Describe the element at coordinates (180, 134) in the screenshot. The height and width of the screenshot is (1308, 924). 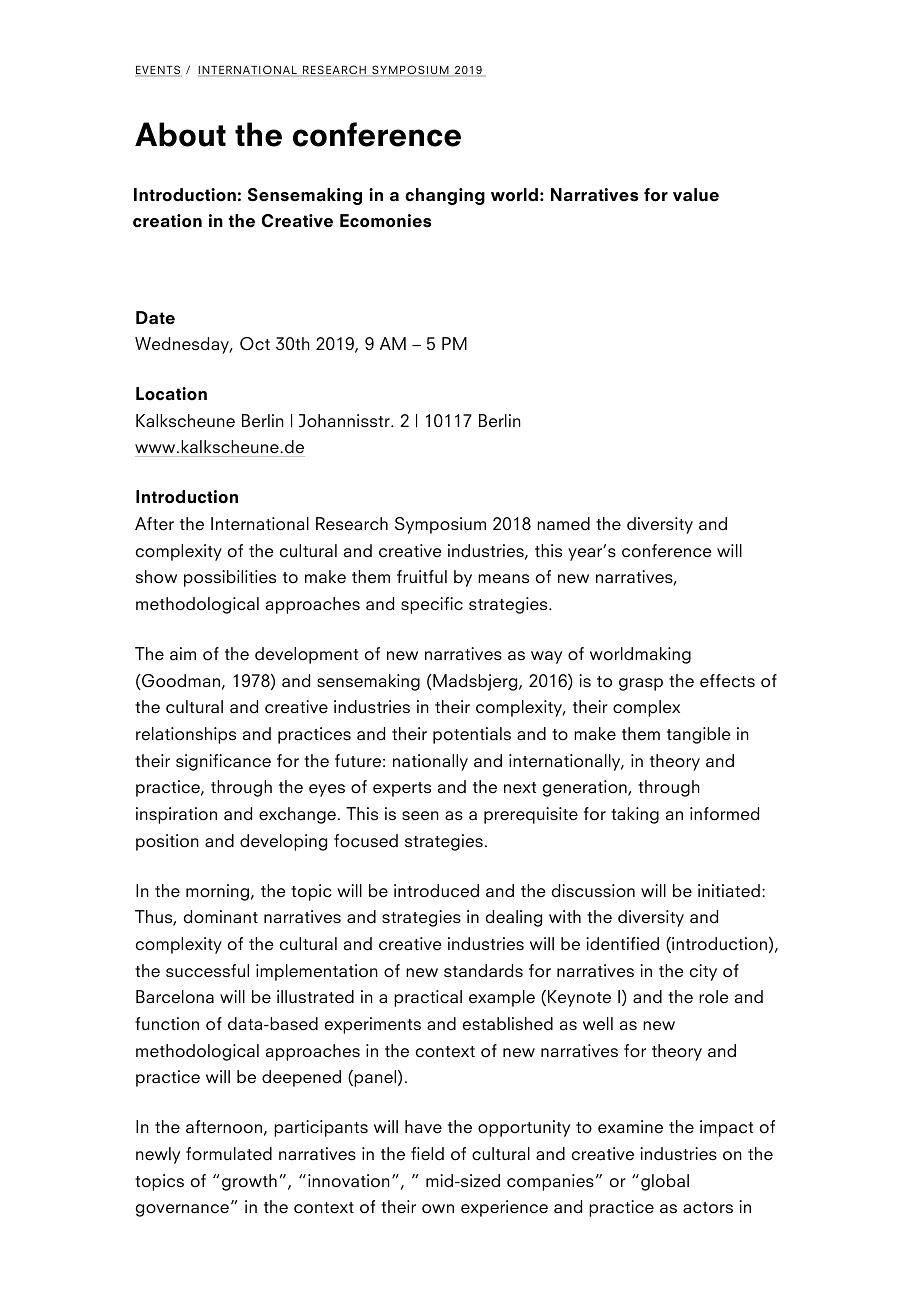
I see `About` at that location.
